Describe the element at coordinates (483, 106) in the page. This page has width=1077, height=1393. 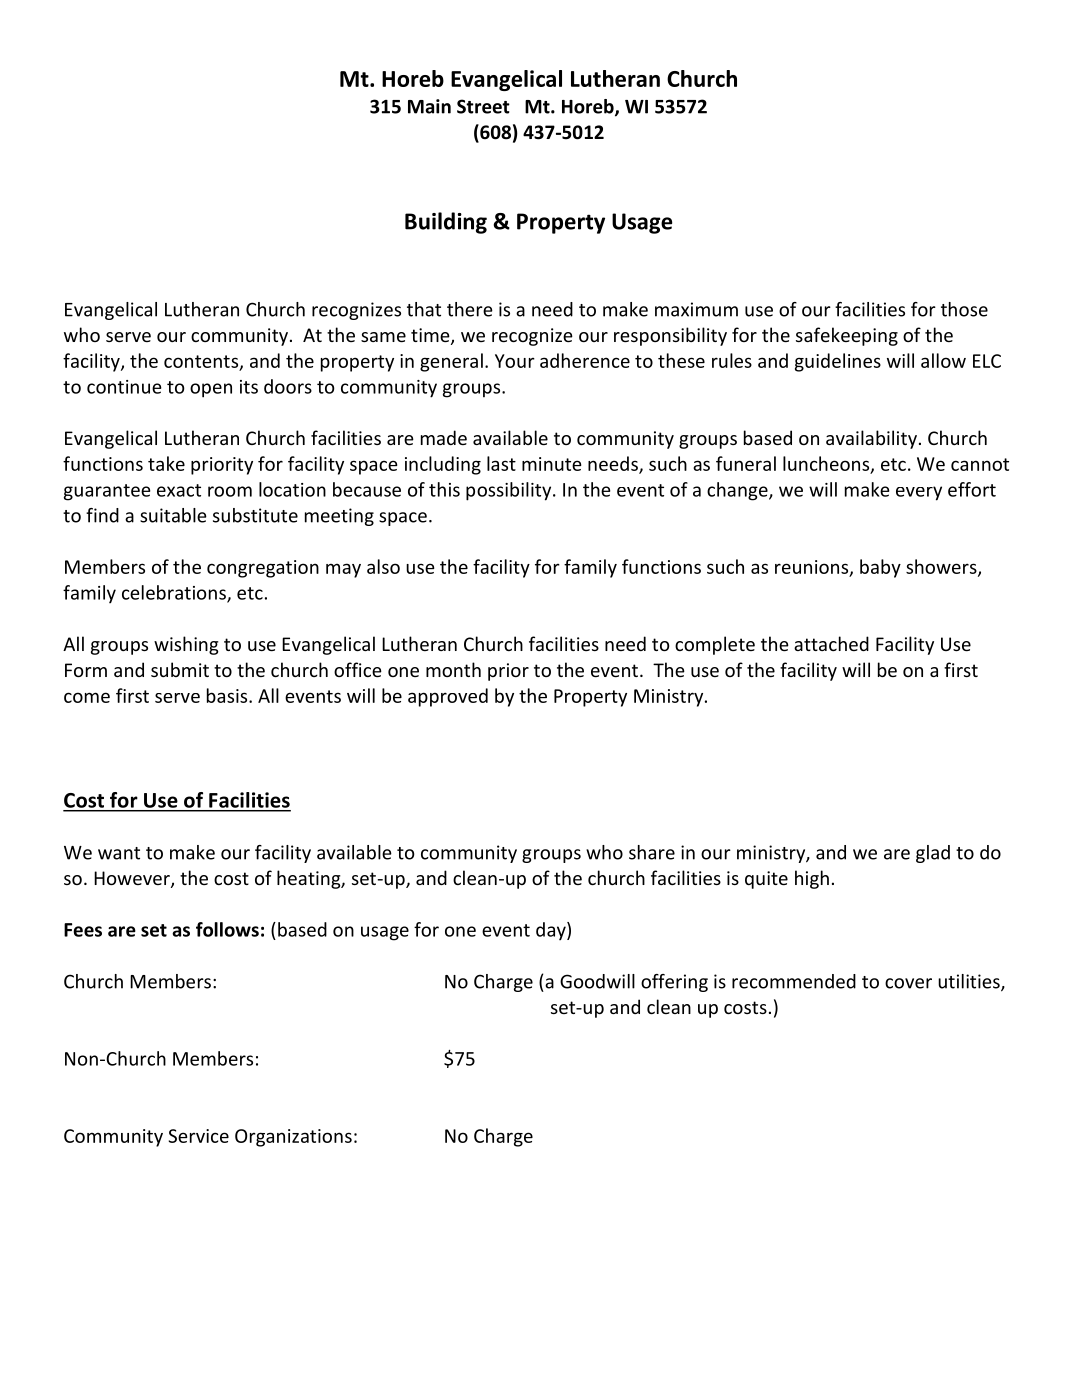
I see `Street` at that location.
